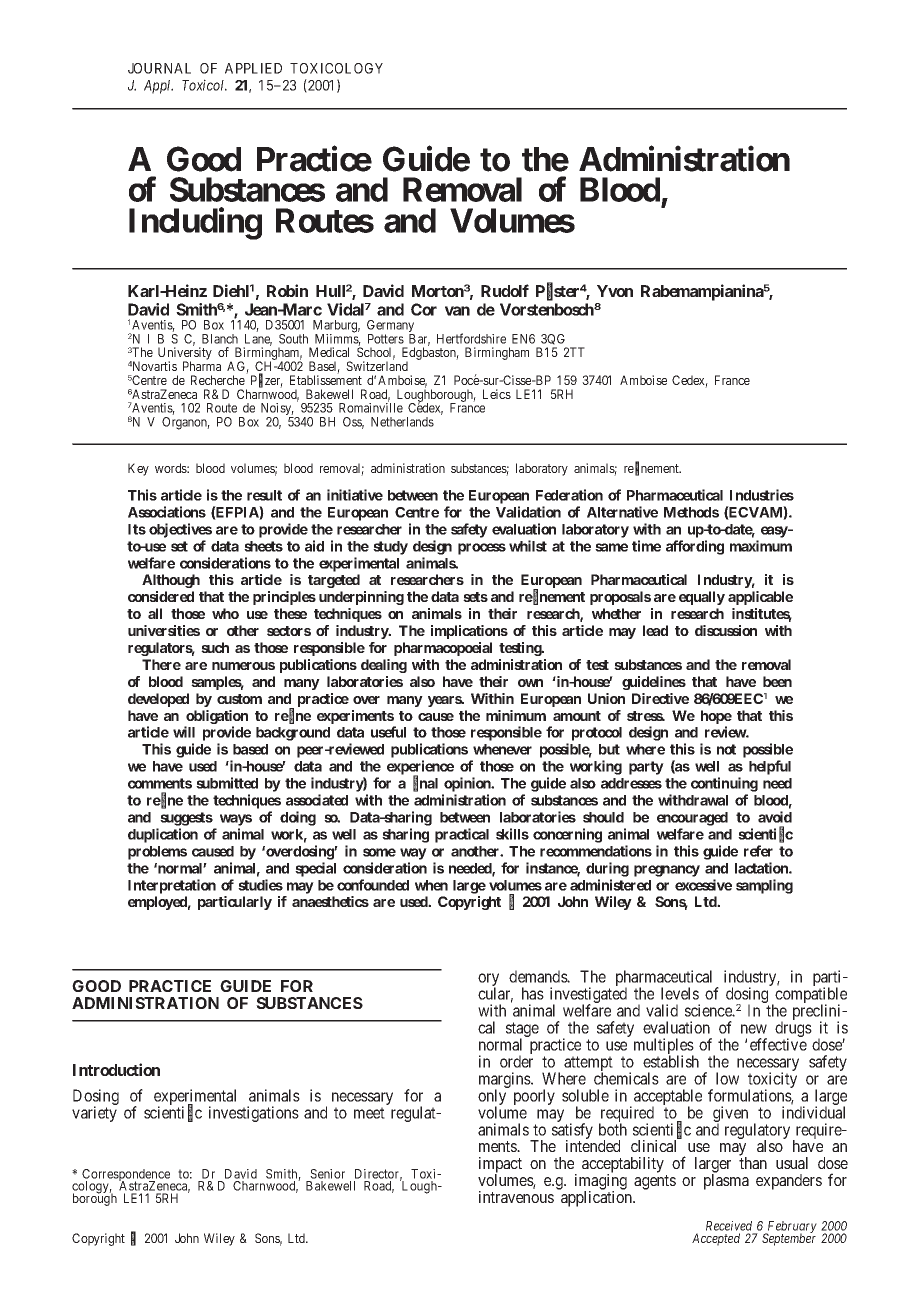  I want to click on Industries, so click(762, 495).
